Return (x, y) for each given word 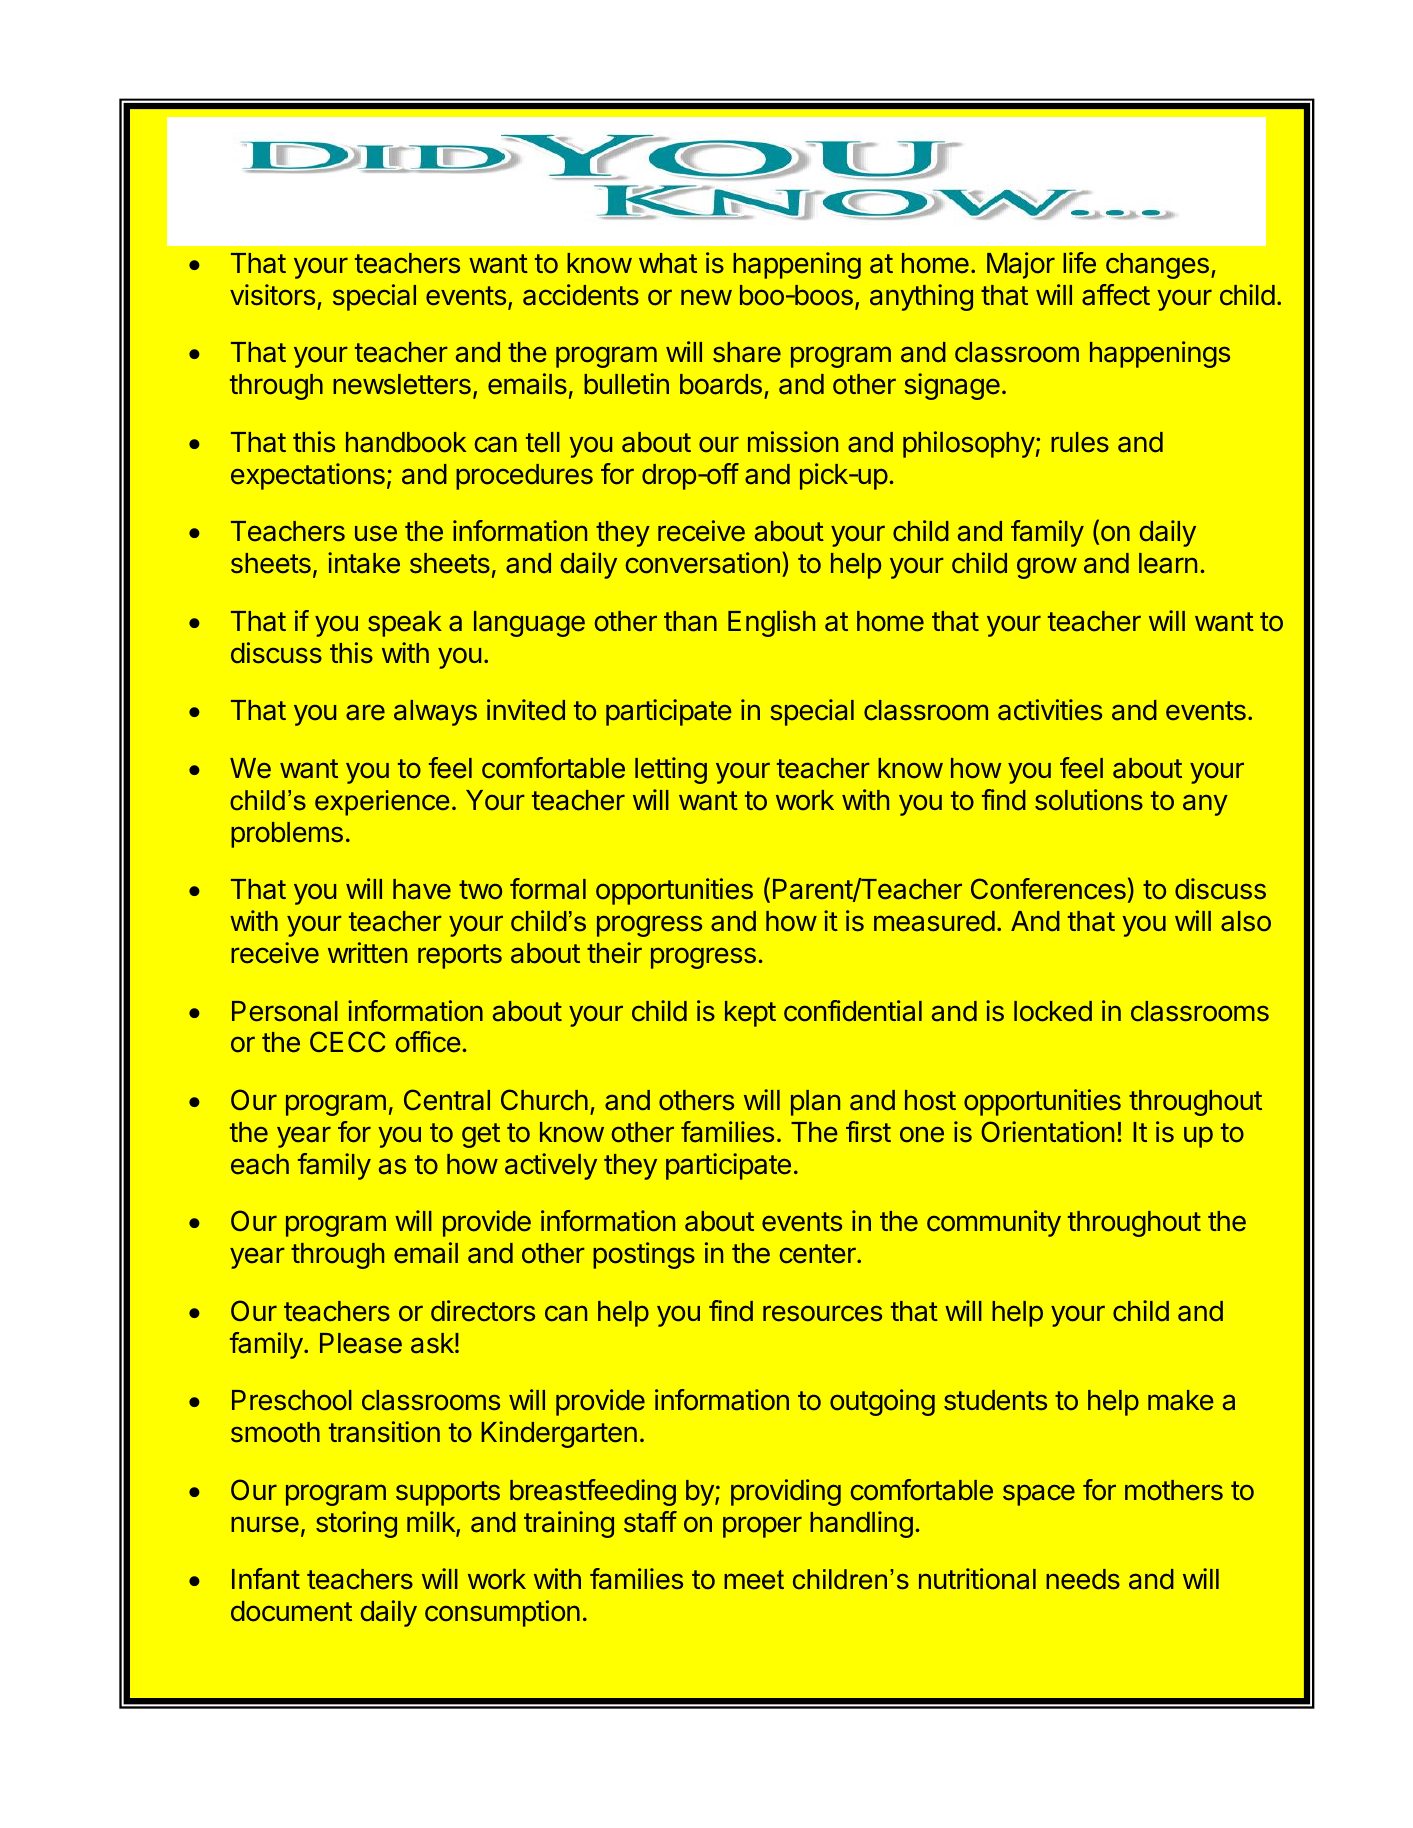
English (771, 623)
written (367, 953)
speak (405, 624)
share (747, 352)
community (994, 1223)
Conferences (1048, 889)
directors (483, 1311)
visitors (272, 295)
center (818, 1254)
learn (1168, 563)
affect (1116, 295)
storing (356, 1524)
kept (750, 1014)
